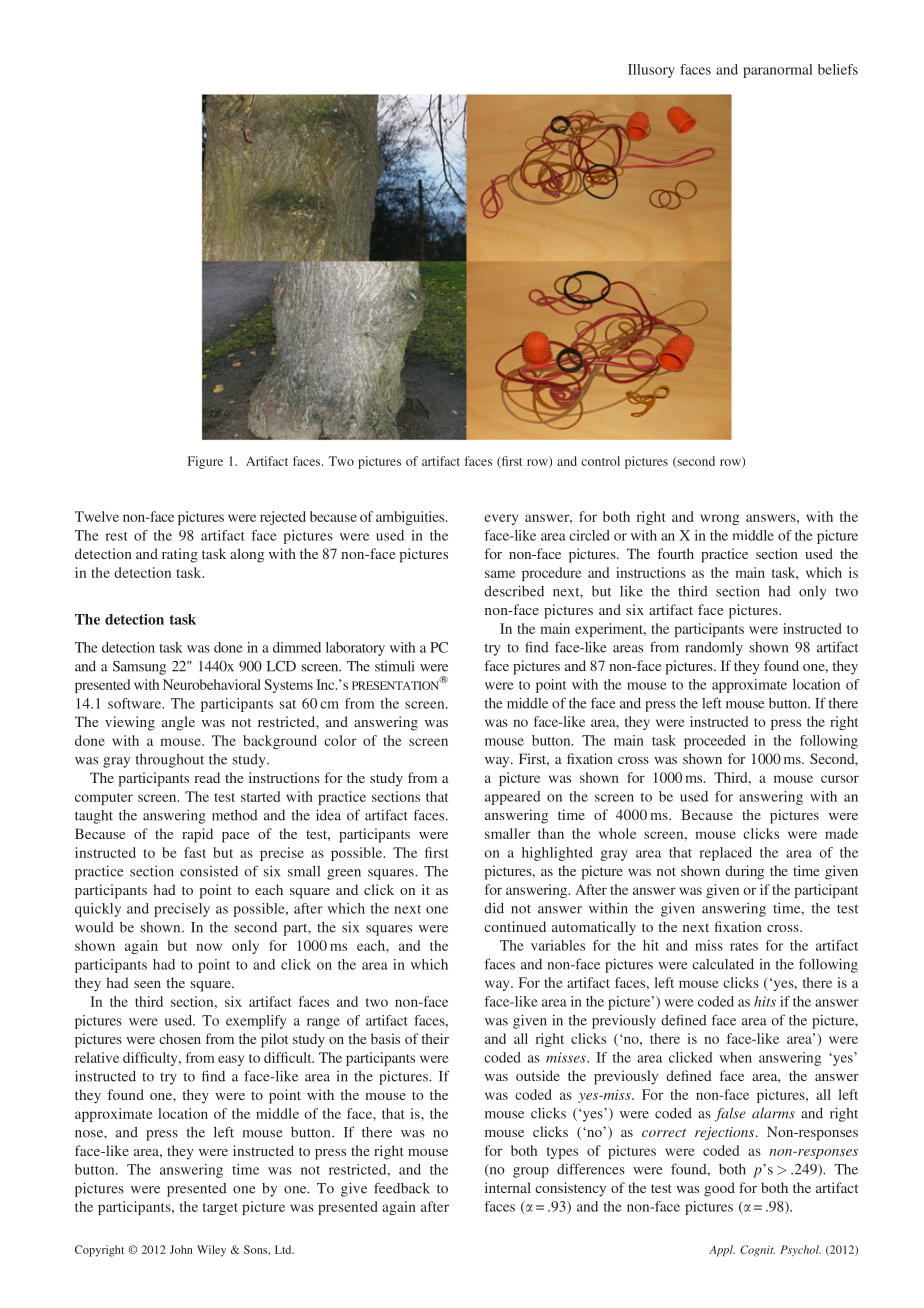 This image has width=924, height=1308. Describe the element at coordinates (777, 71) in the image. I see `paranormal` at that location.
